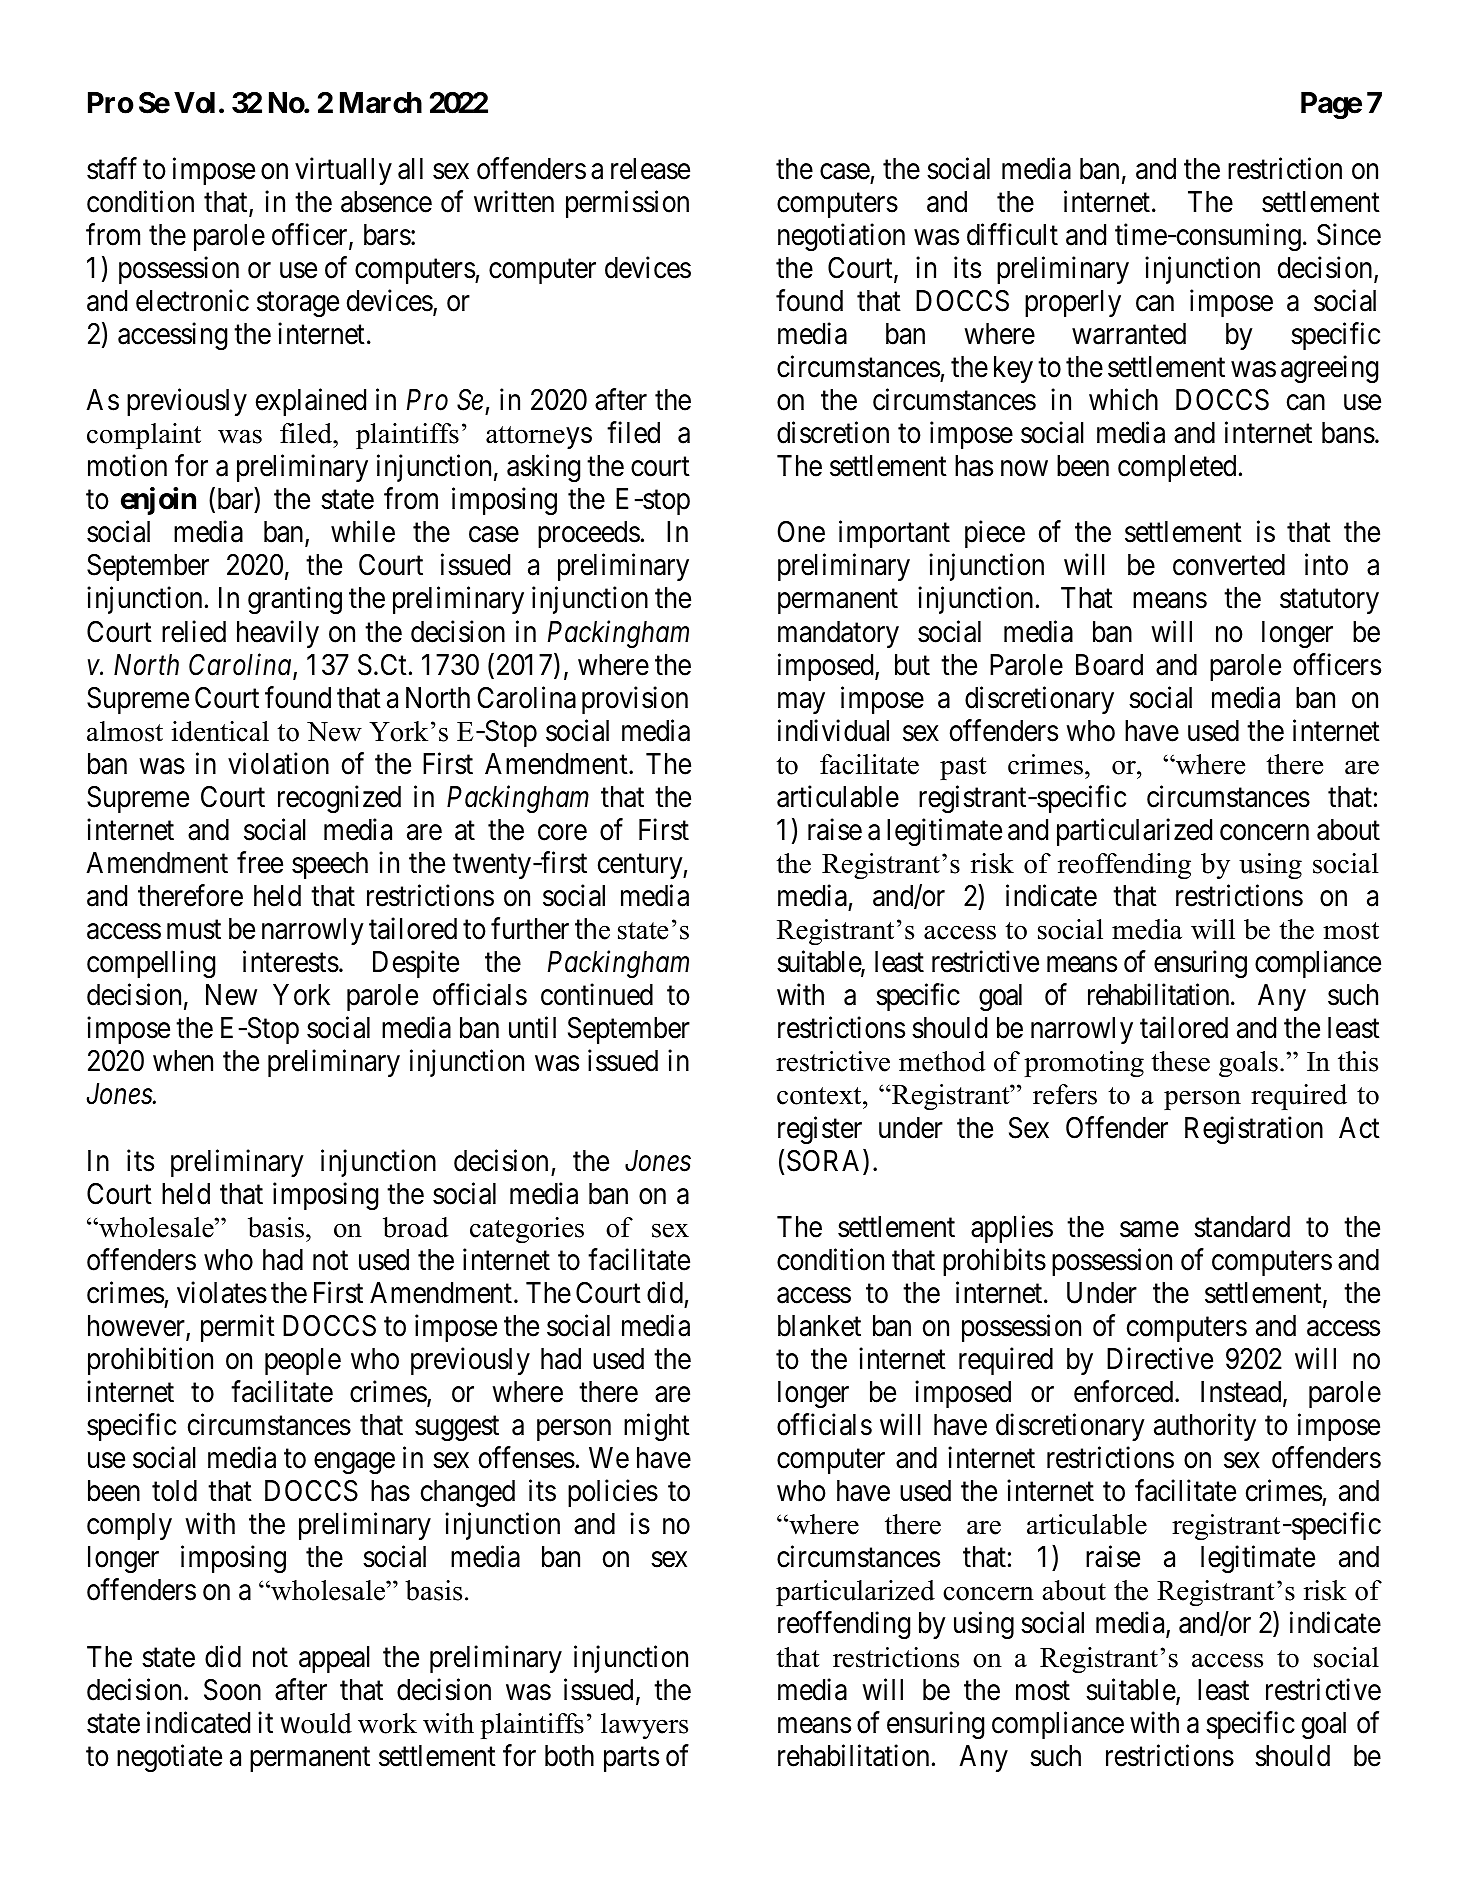 Image resolution: width=1466 pixels, height=1897 pixels. Describe the element at coordinates (644, 1726) in the screenshot. I see `lawyers` at that location.
